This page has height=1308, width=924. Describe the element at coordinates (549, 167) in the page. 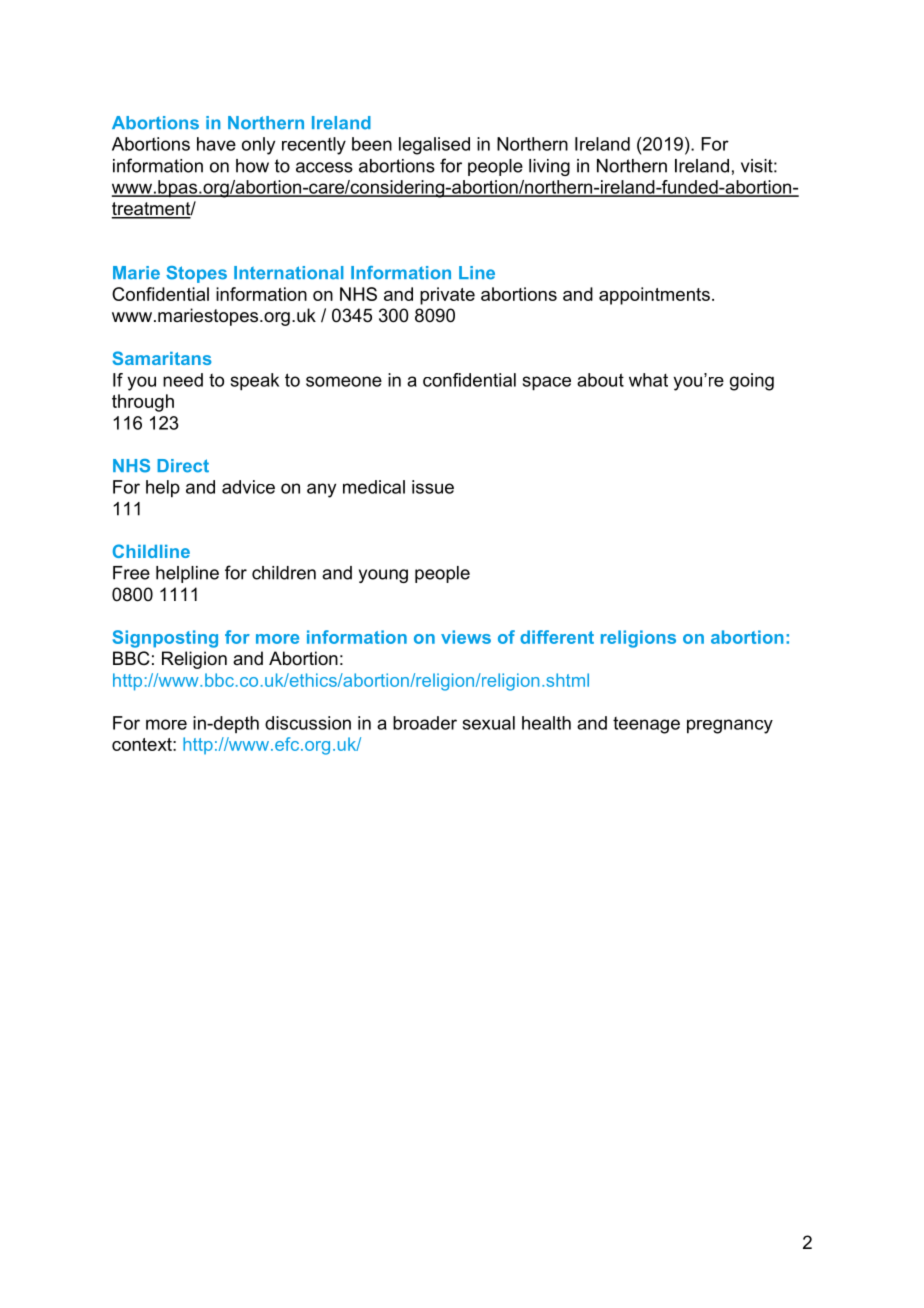

I see `living` at that location.
